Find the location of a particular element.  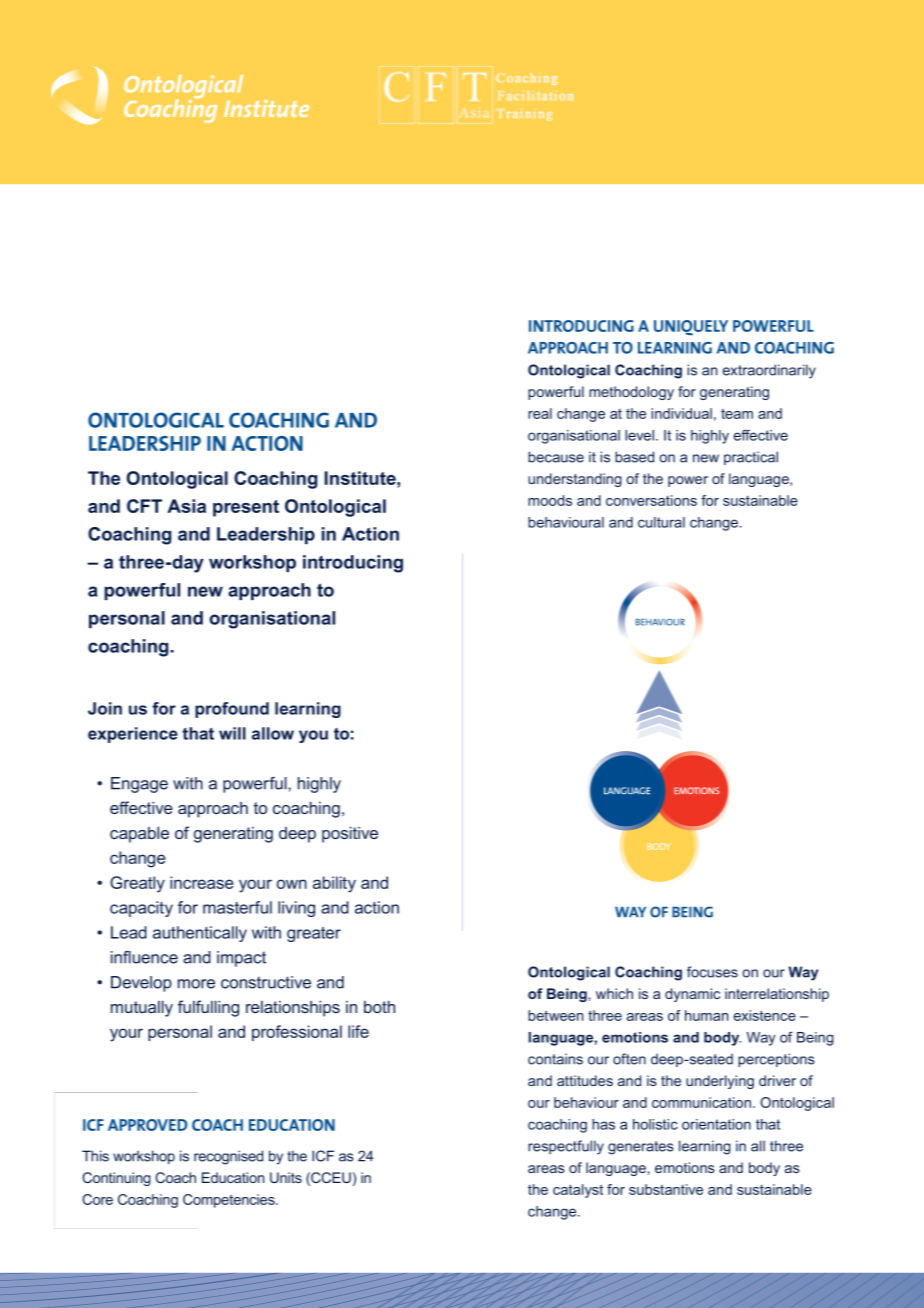

focuses is located at coordinates (712, 972).
